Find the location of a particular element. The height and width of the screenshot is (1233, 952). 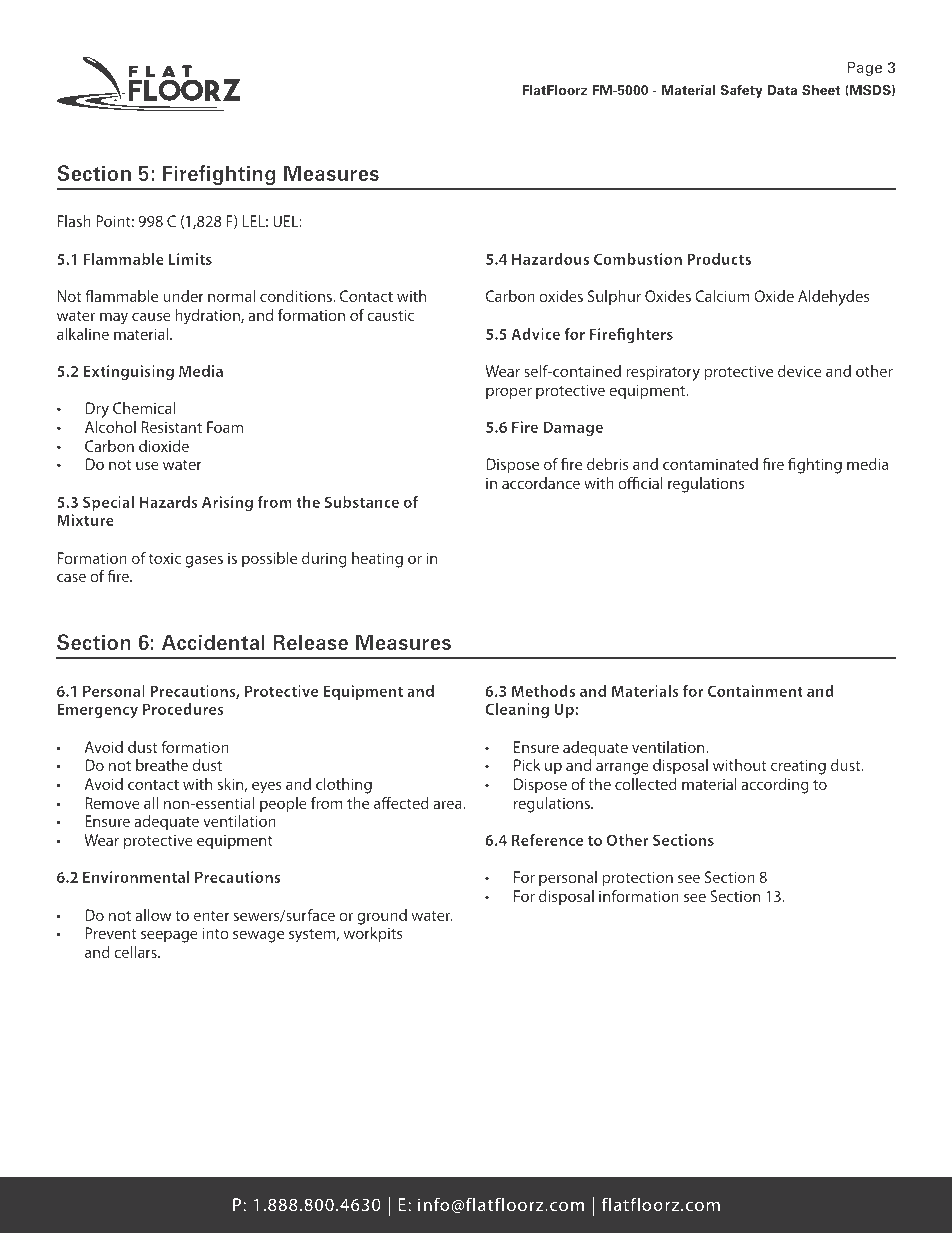

Flash is located at coordinates (74, 221).
